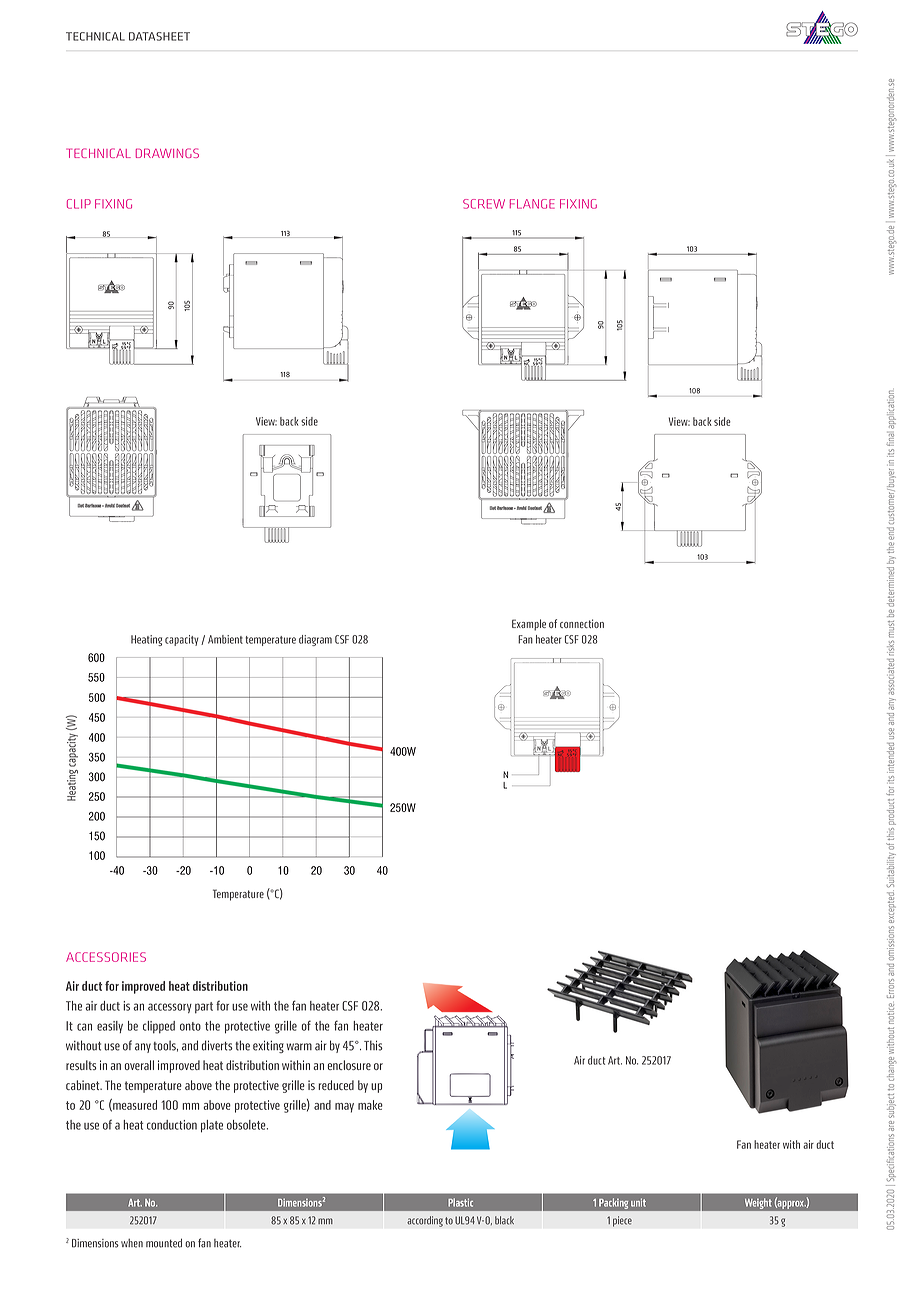  What do you see at coordinates (225, 639) in the document?
I see `Ambient` at bounding box center [225, 639].
